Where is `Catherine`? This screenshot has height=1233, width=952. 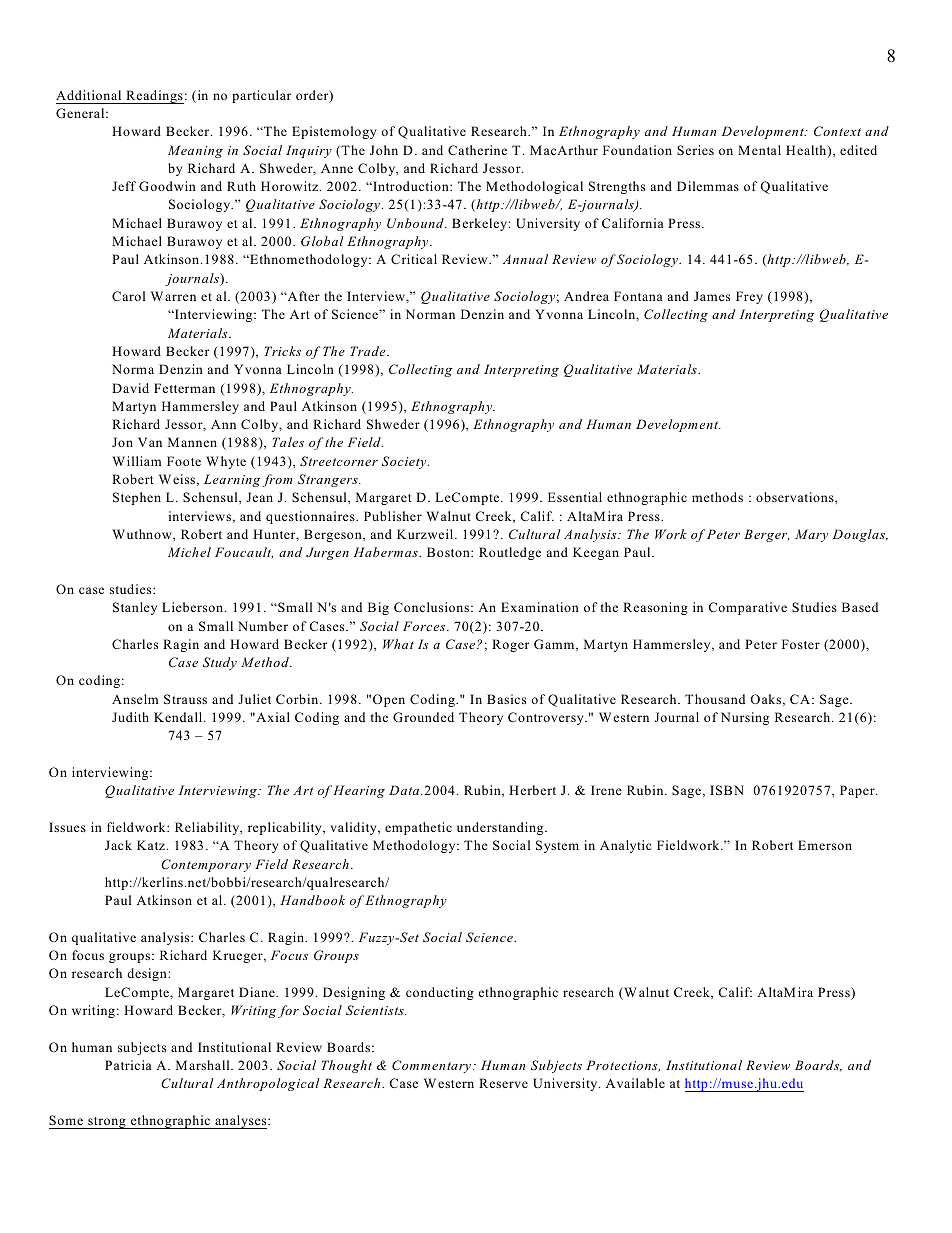 Catherine is located at coordinates (477, 150).
